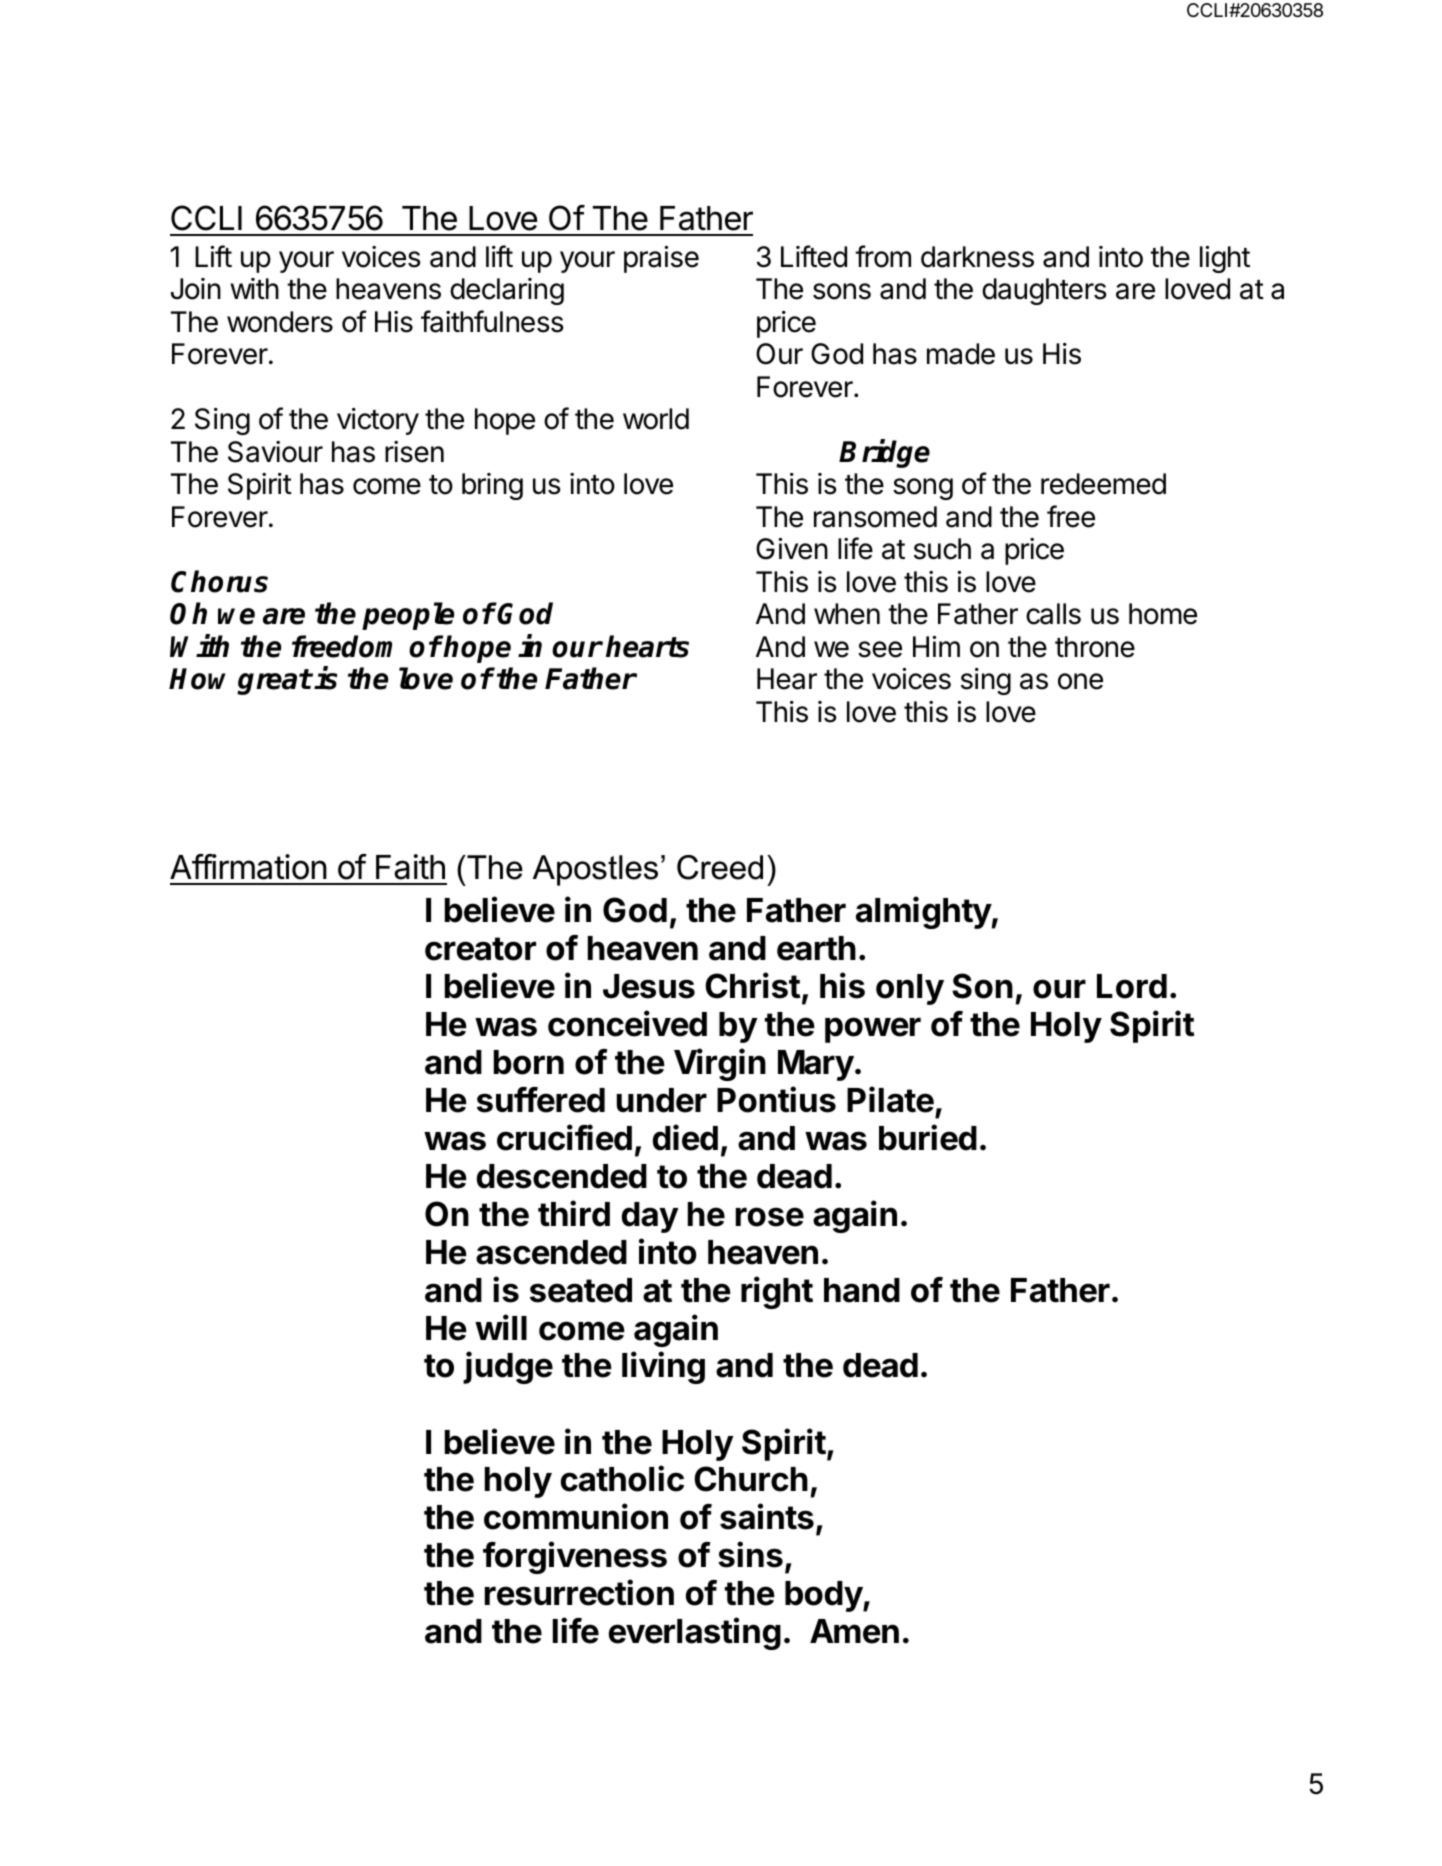 Image resolution: width=1442 pixels, height=1866 pixels. What do you see at coordinates (661, 259) in the screenshot?
I see `praise` at bounding box center [661, 259].
